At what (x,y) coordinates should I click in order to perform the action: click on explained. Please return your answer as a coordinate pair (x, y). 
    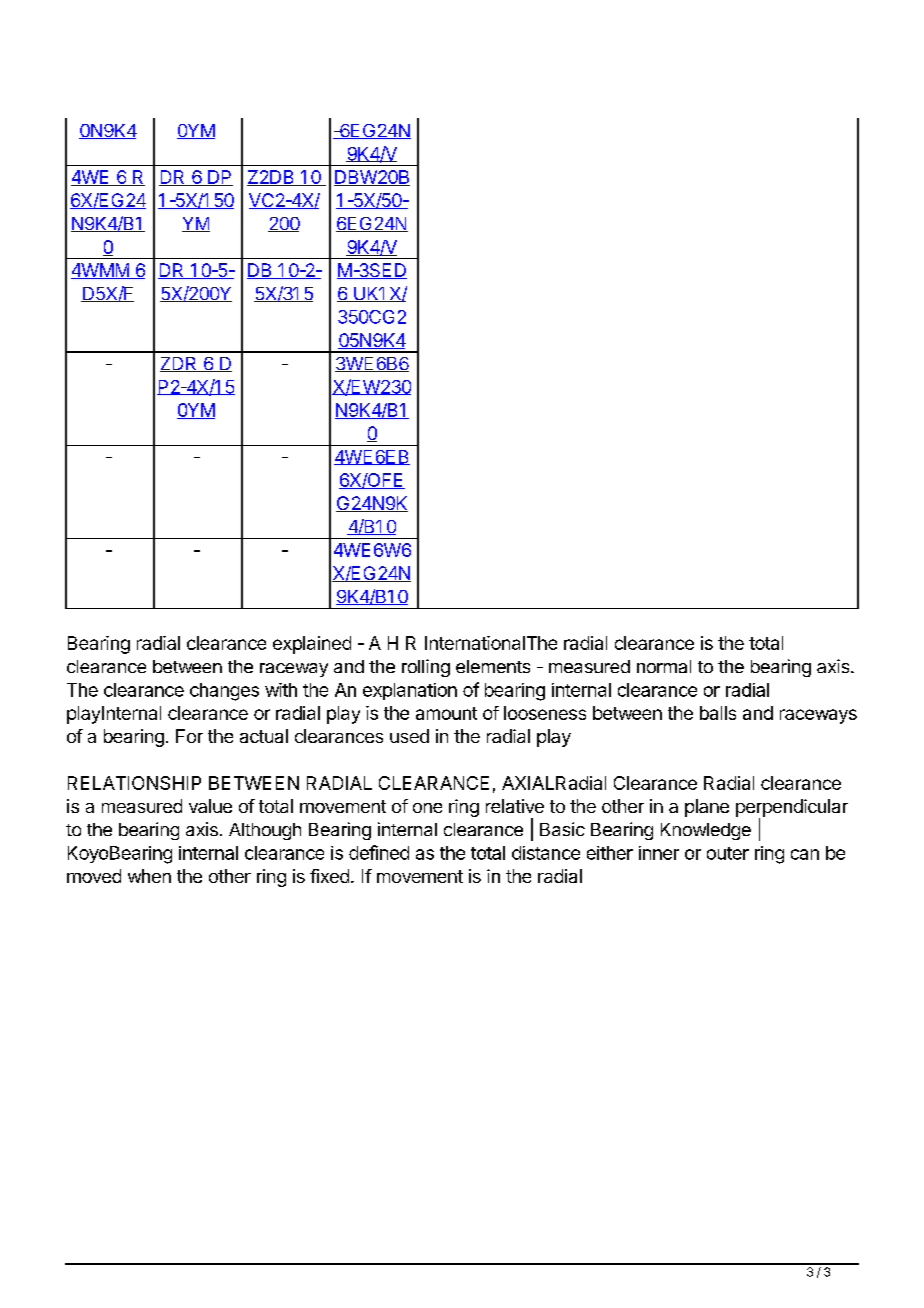
    Looking at the image, I should click on (312, 645).
